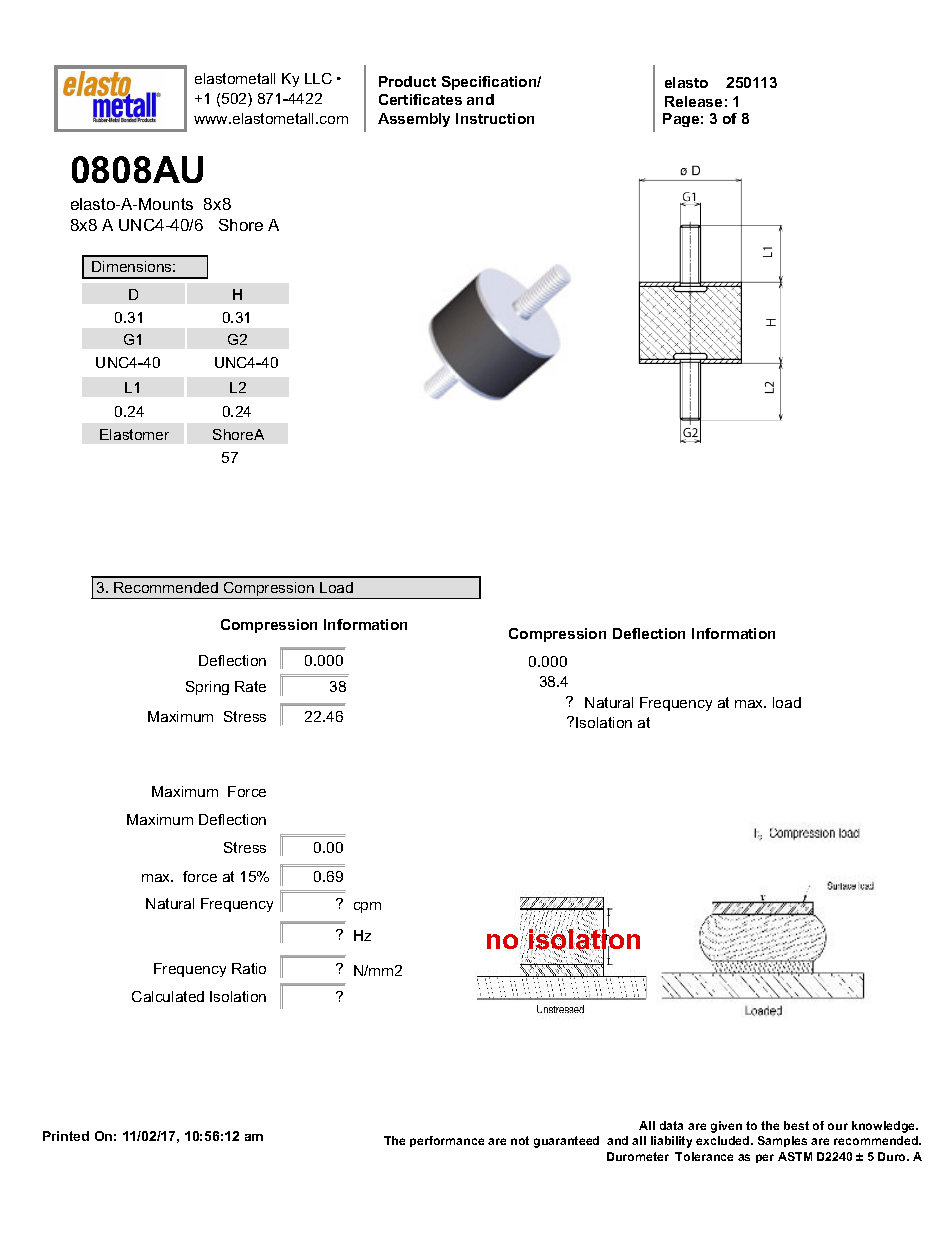 The image size is (952, 1233). Describe the element at coordinates (66, 1136) in the image. I see `Printed` at that location.
